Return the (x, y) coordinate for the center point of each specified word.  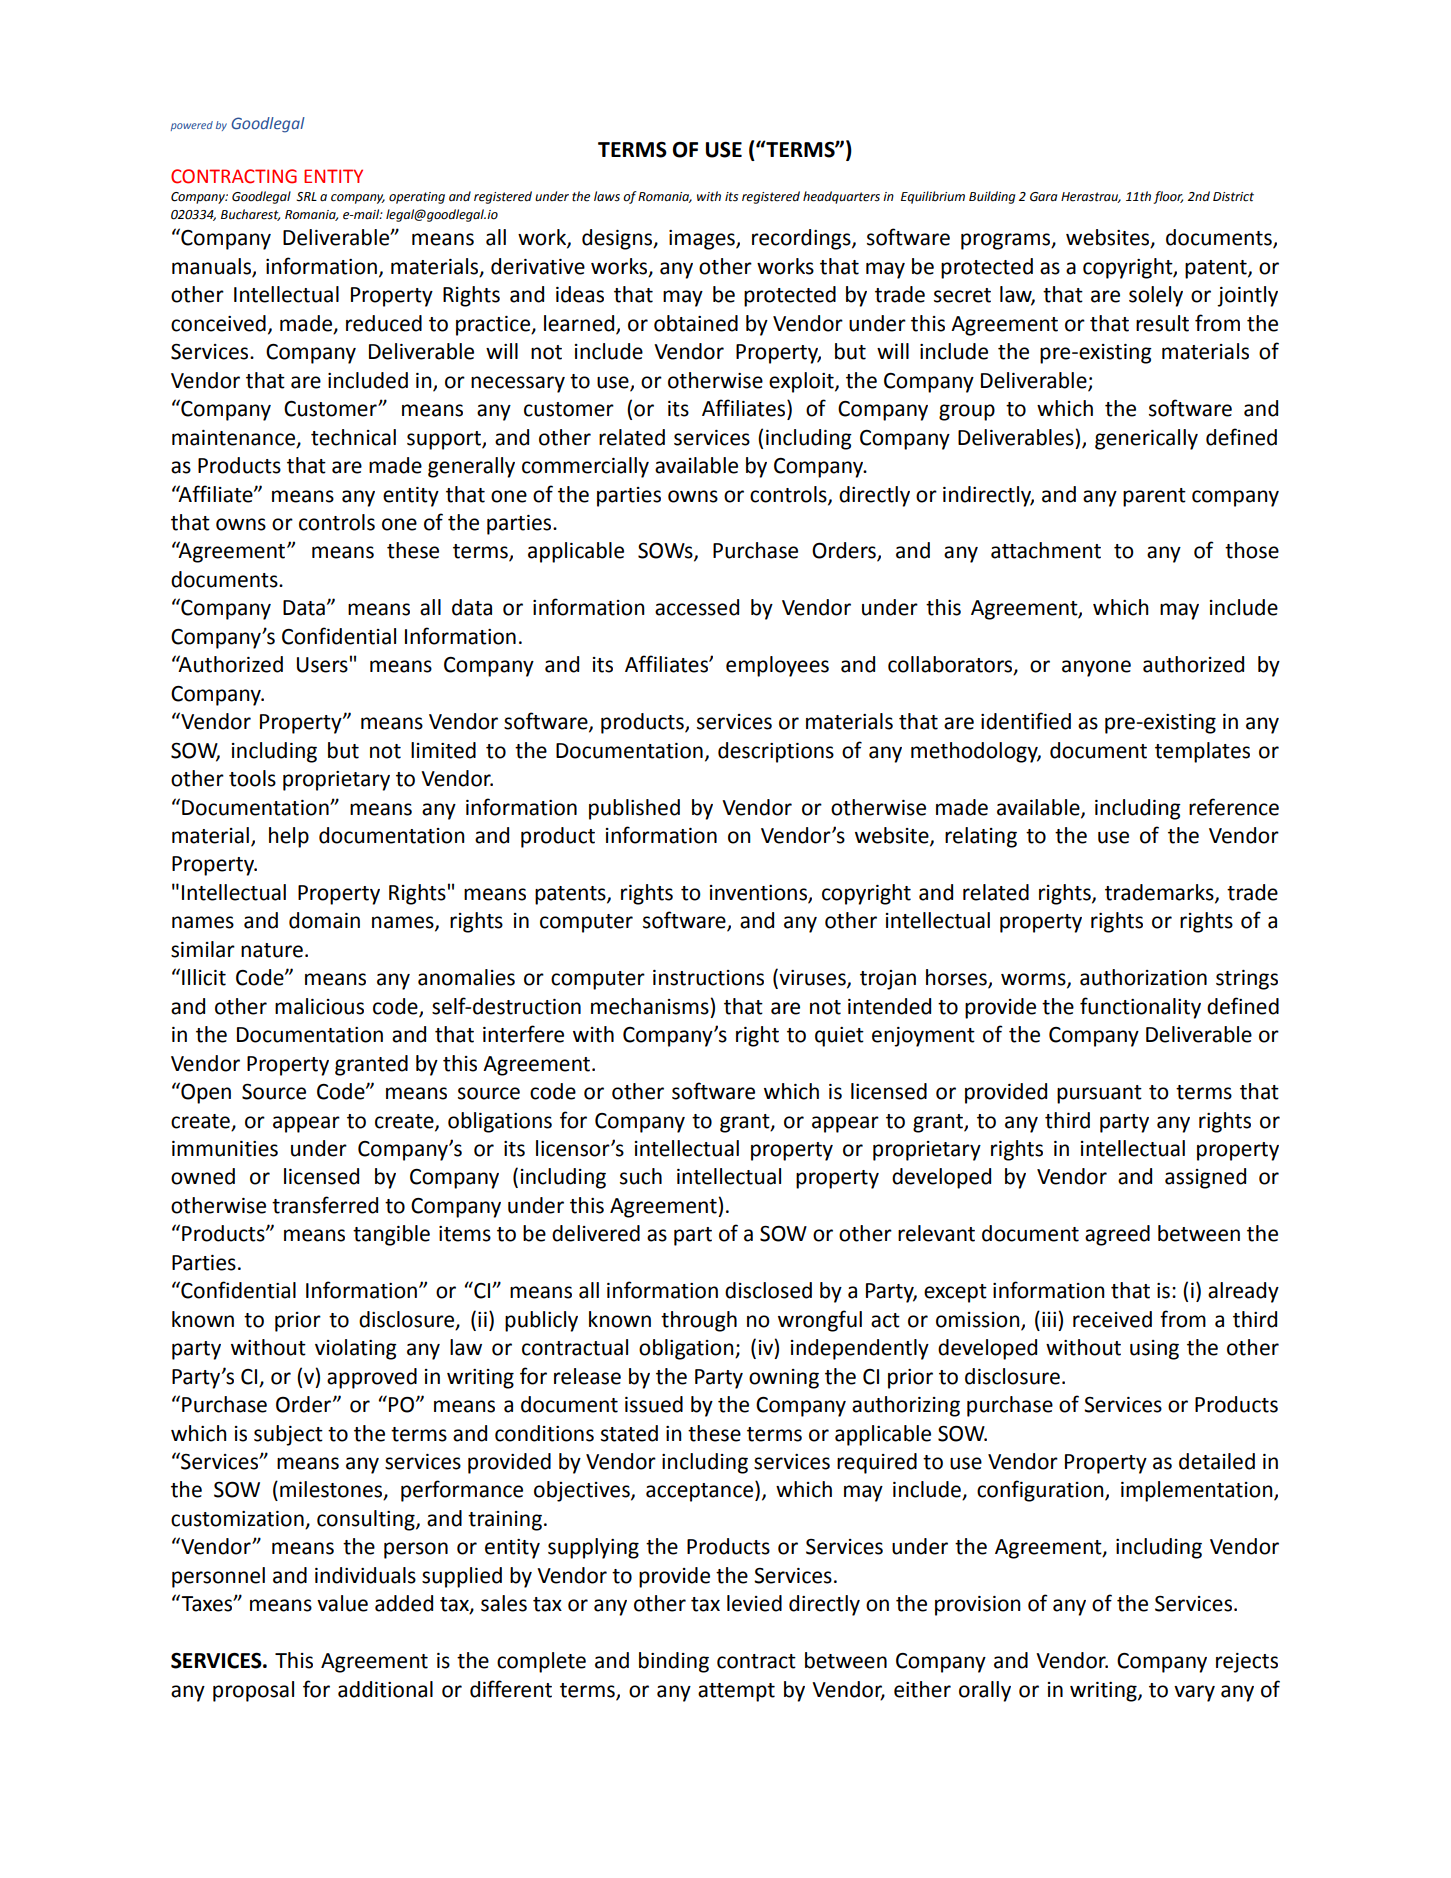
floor (1168, 197)
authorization (1143, 977)
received (1112, 1319)
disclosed (768, 1290)
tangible (391, 1235)
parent (1154, 497)
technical (353, 437)
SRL (306, 197)
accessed (697, 607)
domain (324, 920)
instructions (708, 978)
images (703, 240)
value (342, 1603)
